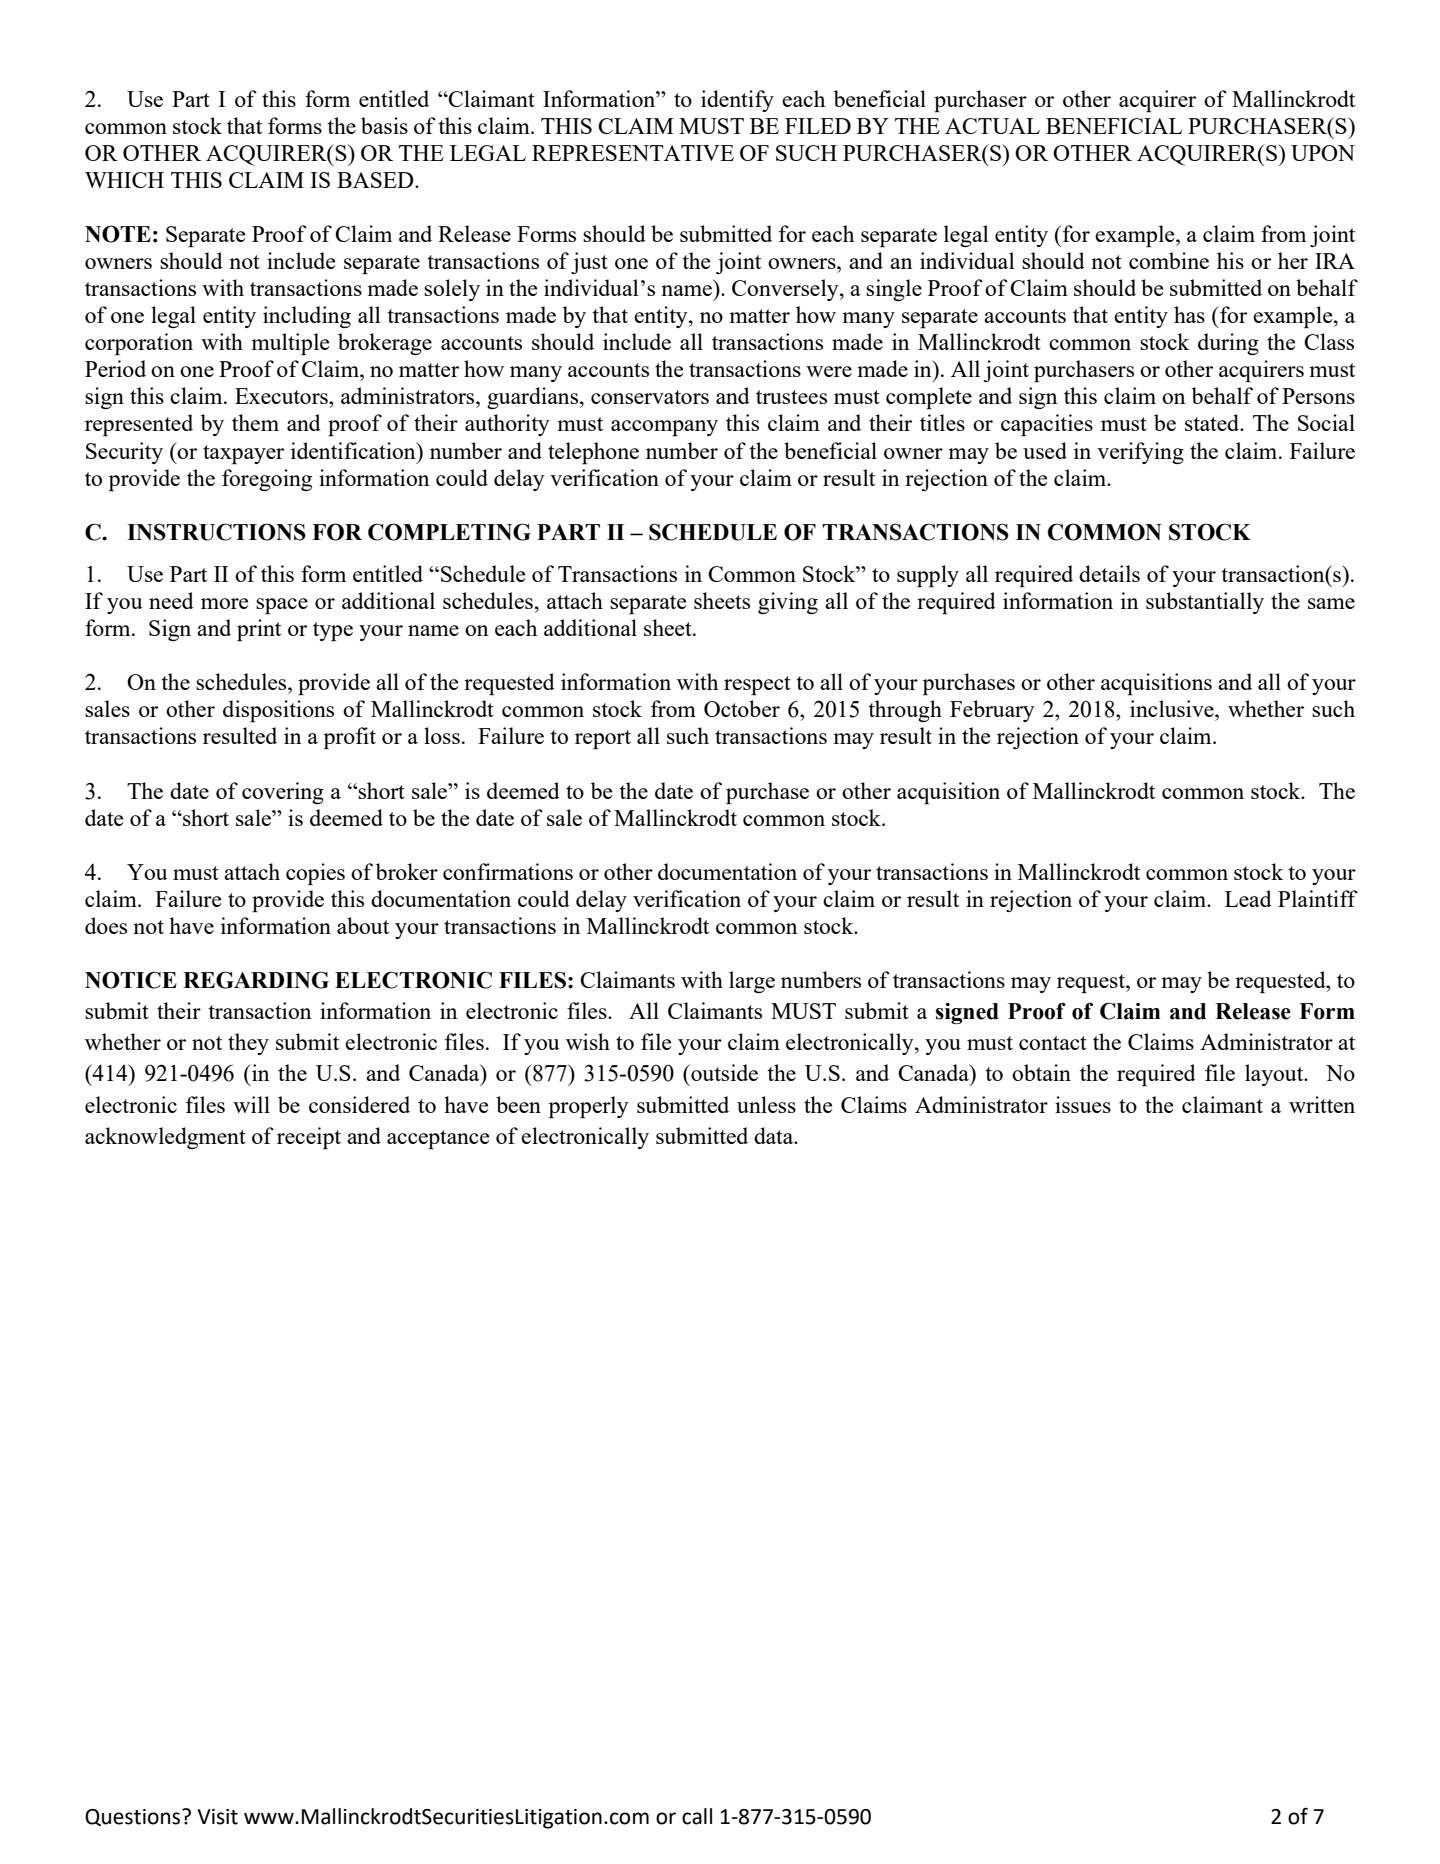 The width and height of the document is (1440, 1864). What do you see at coordinates (134, 1817) in the document?
I see `Questions` at bounding box center [134, 1817].
